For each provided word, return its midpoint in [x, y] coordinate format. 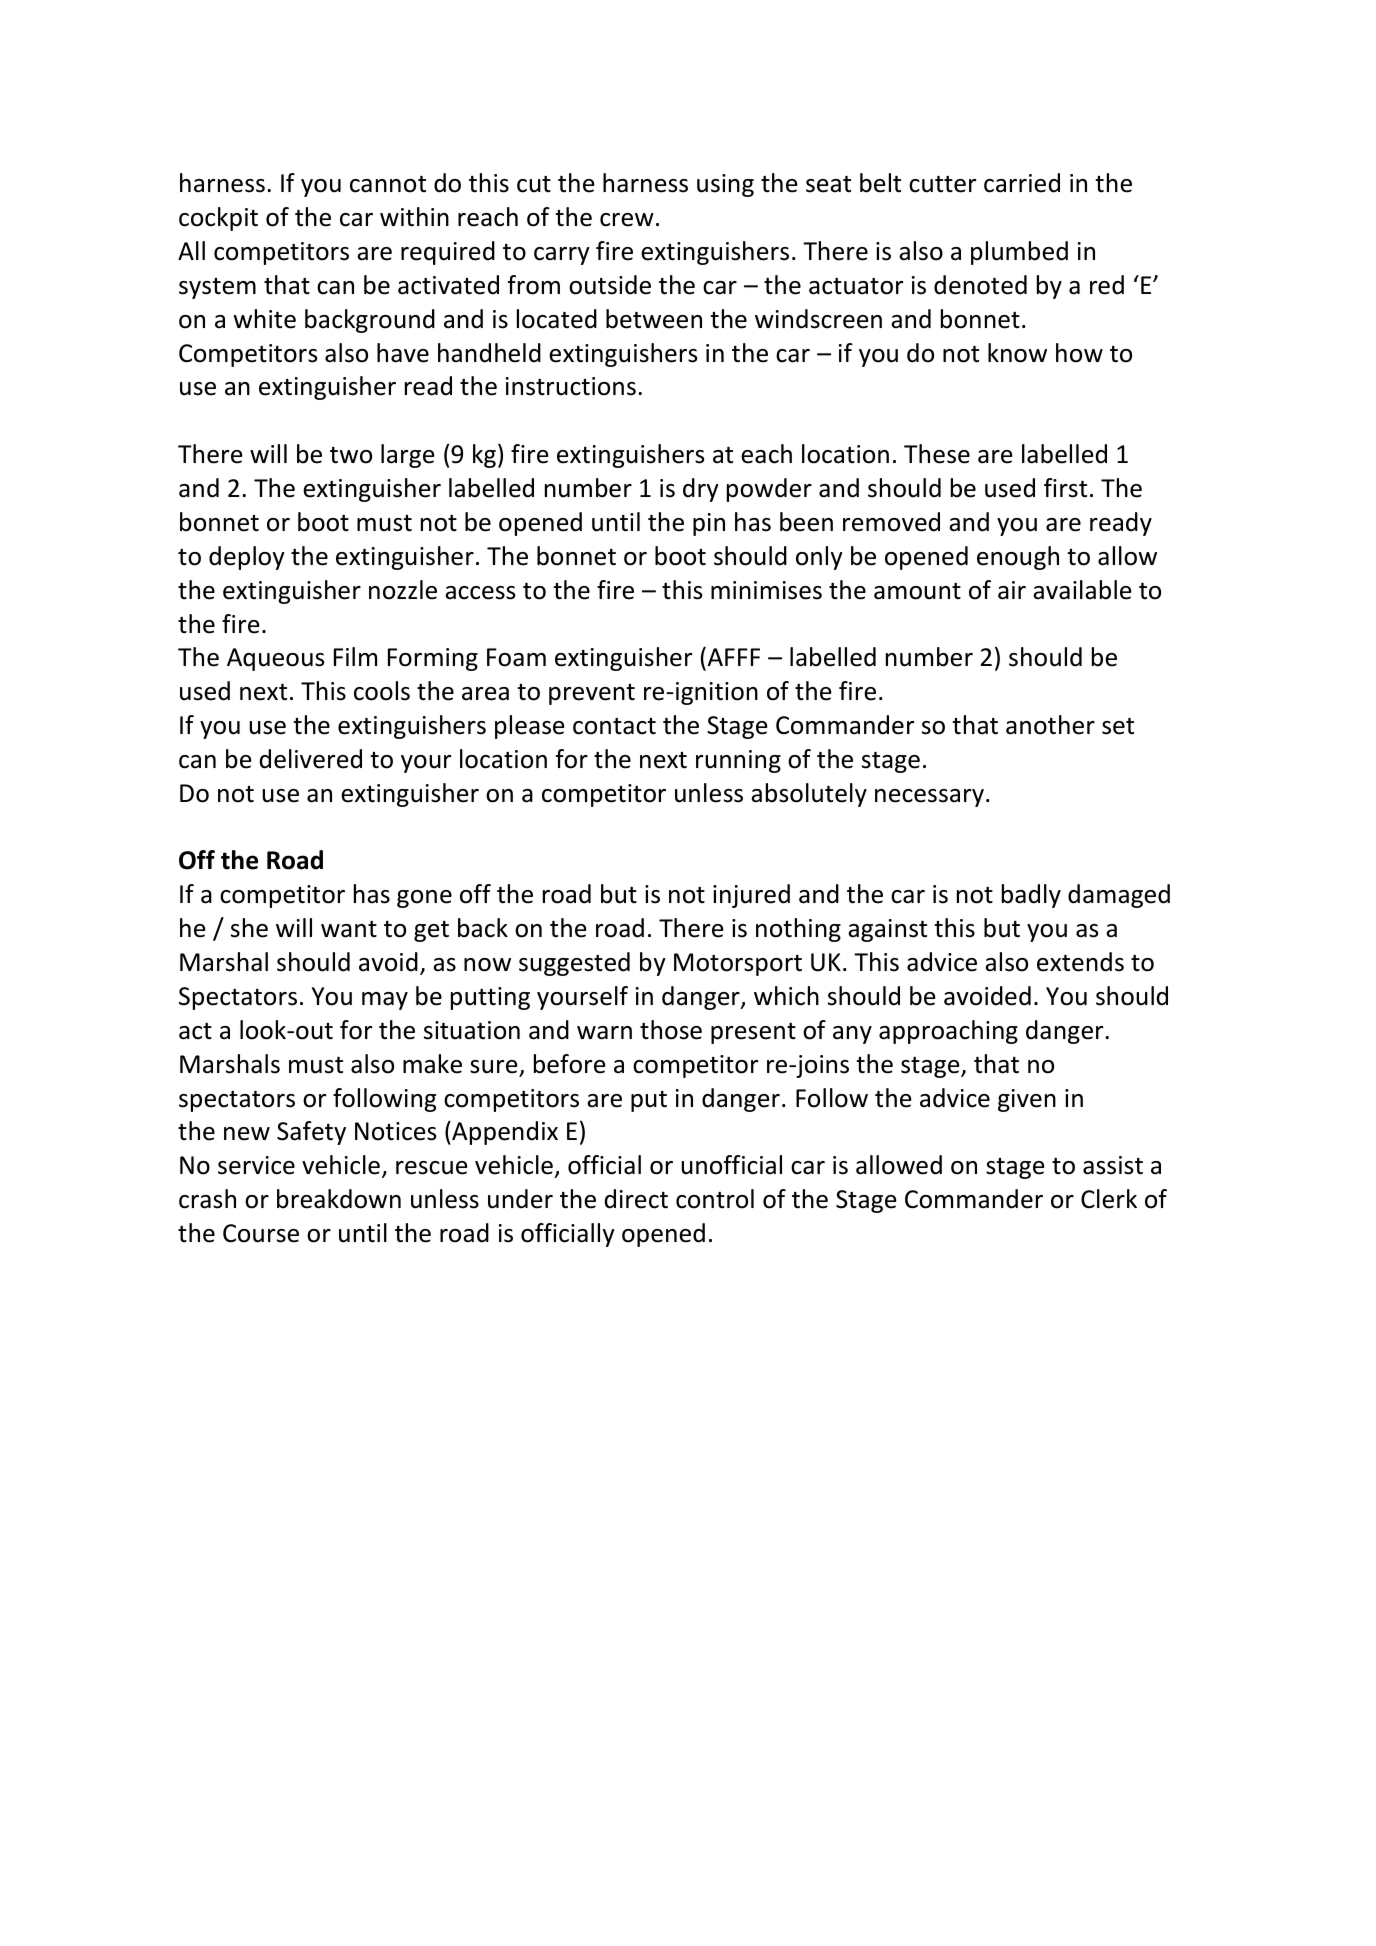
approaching [948, 1032]
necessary [929, 798]
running [738, 761]
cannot [388, 184]
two [351, 455]
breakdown [339, 1199]
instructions [571, 386]
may [385, 1001]
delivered [311, 759]
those [671, 1030]
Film [355, 656]
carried [1022, 183]
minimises [766, 590]
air [1012, 590]
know [1017, 353]
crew [627, 220]
